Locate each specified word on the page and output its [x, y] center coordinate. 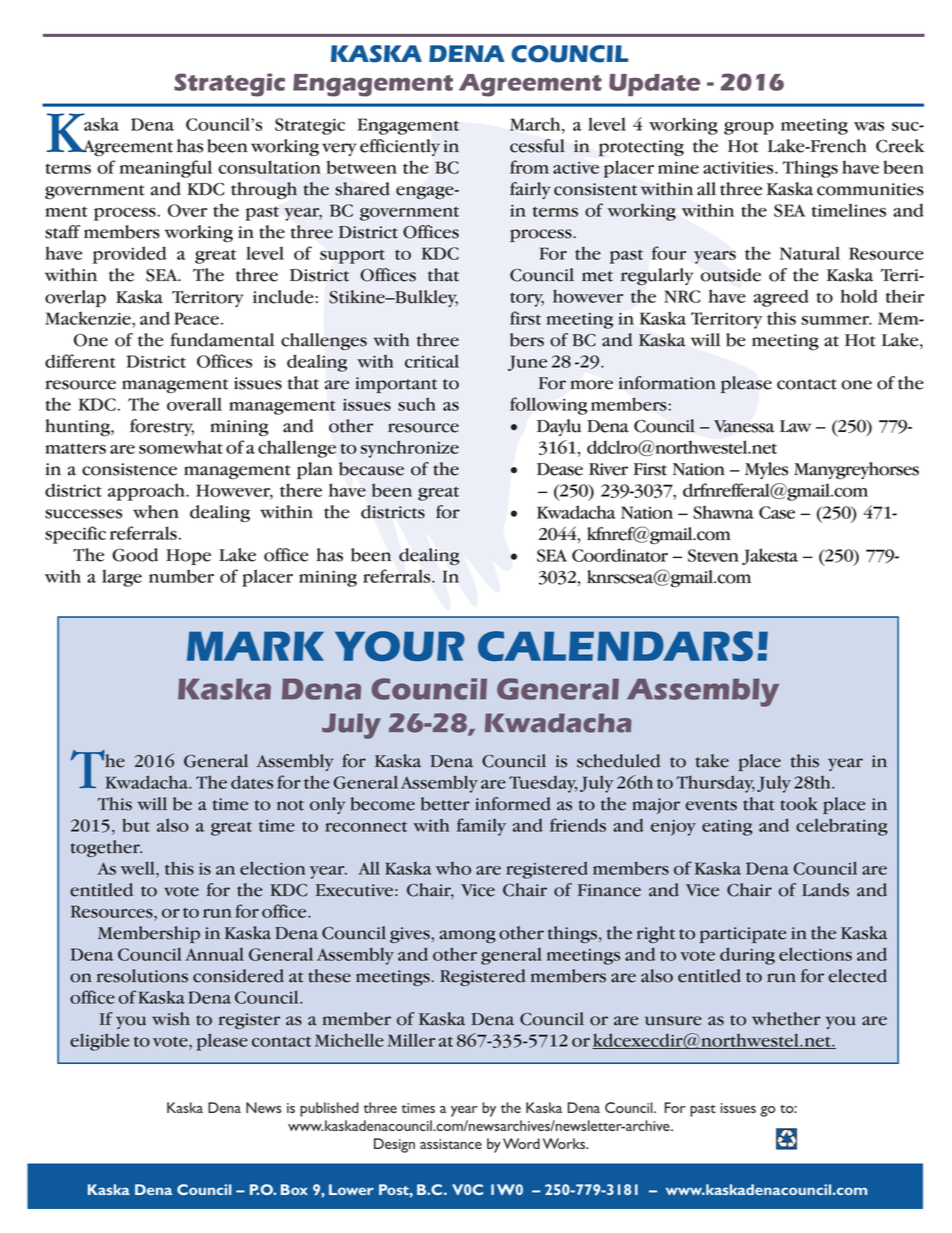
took [799, 804]
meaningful [166, 169]
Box [294, 1189]
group [749, 128]
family [481, 827]
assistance [451, 1144]
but [136, 825]
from [529, 167]
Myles [766, 470]
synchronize [410, 449]
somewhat [181, 447]
